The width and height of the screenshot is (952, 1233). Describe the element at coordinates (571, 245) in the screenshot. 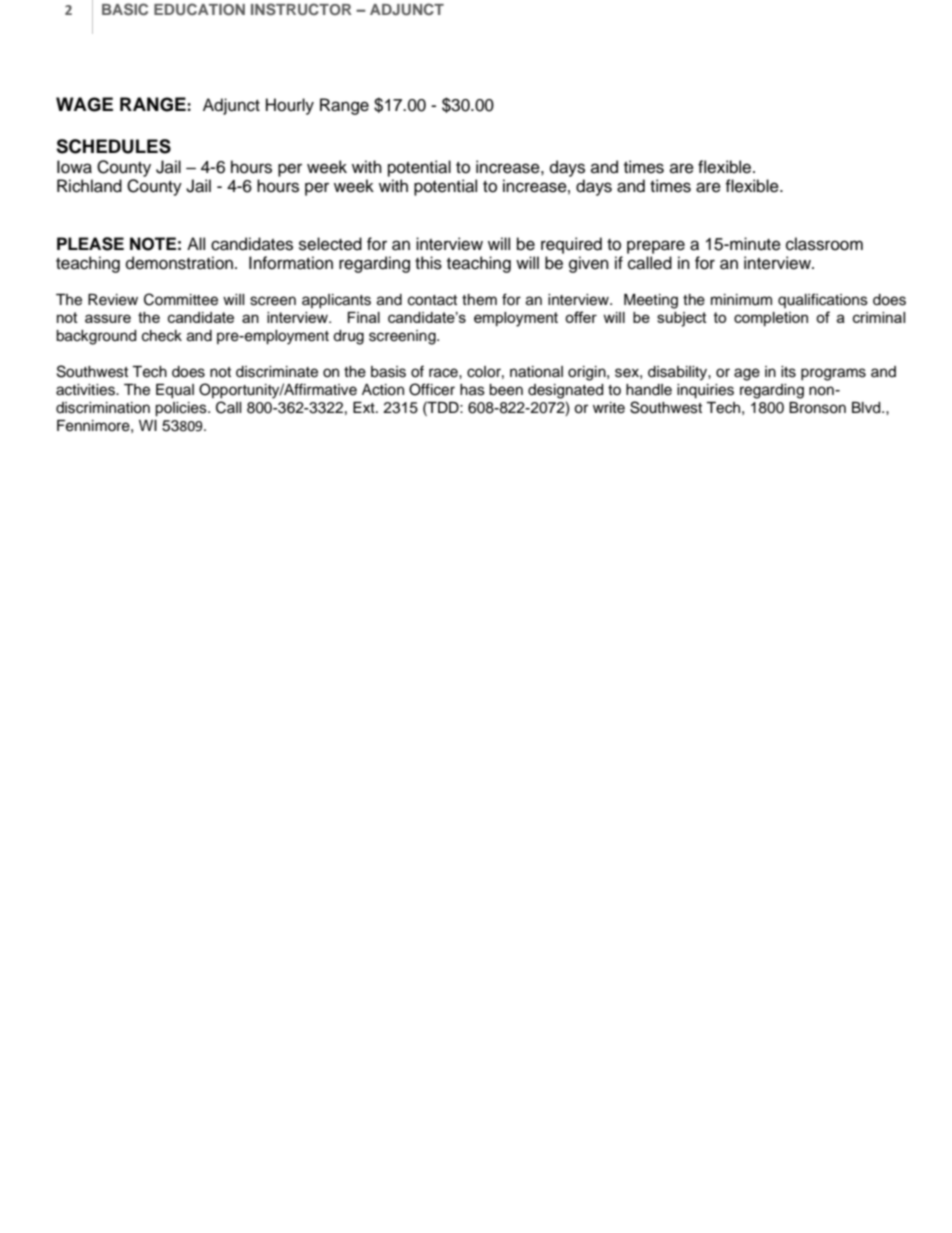

I see `required` at that location.
